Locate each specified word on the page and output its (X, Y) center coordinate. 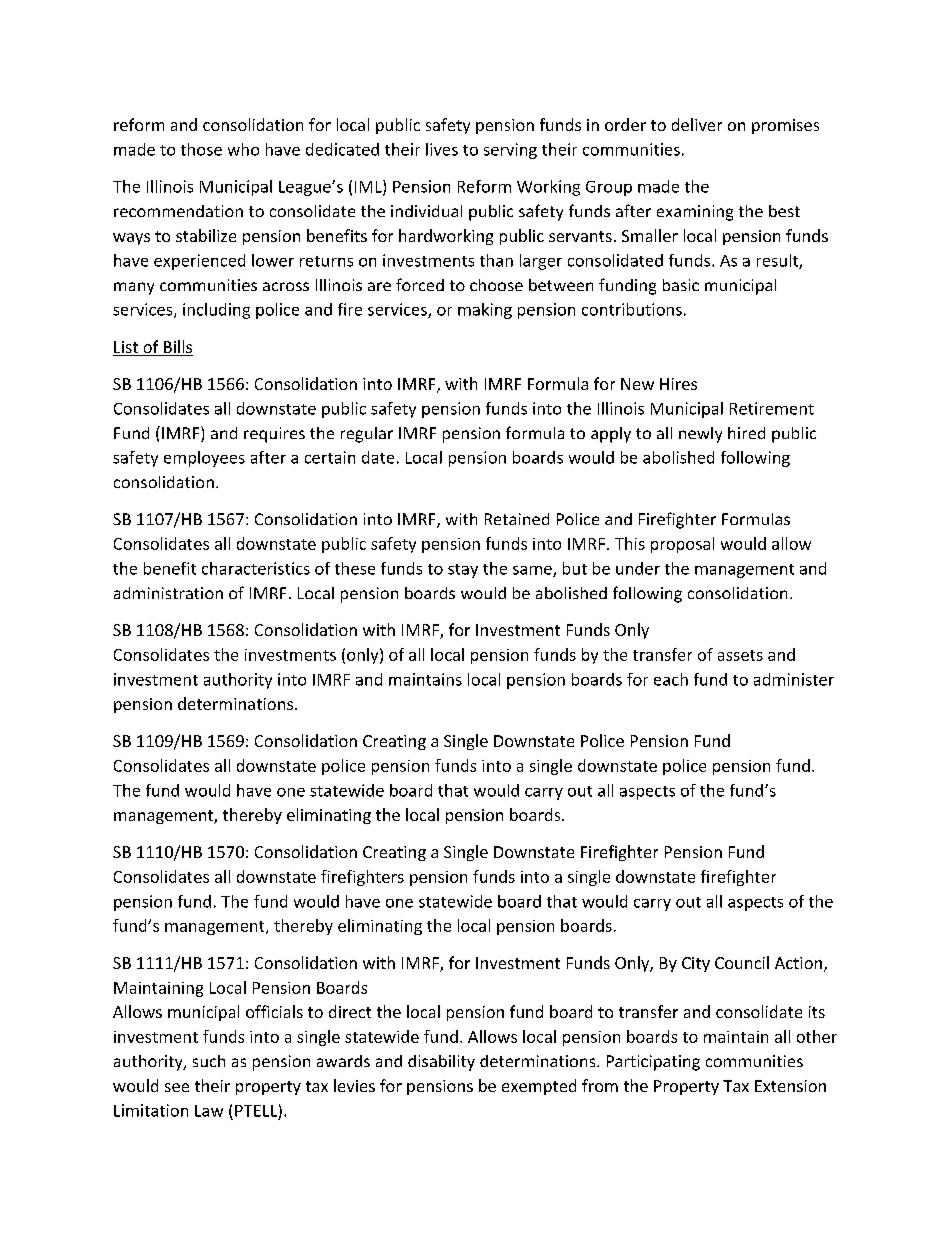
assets (740, 655)
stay (463, 571)
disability (441, 1063)
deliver (697, 124)
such (209, 1061)
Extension (790, 1086)
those (201, 149)
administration (168, 593)
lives (442, 149)
